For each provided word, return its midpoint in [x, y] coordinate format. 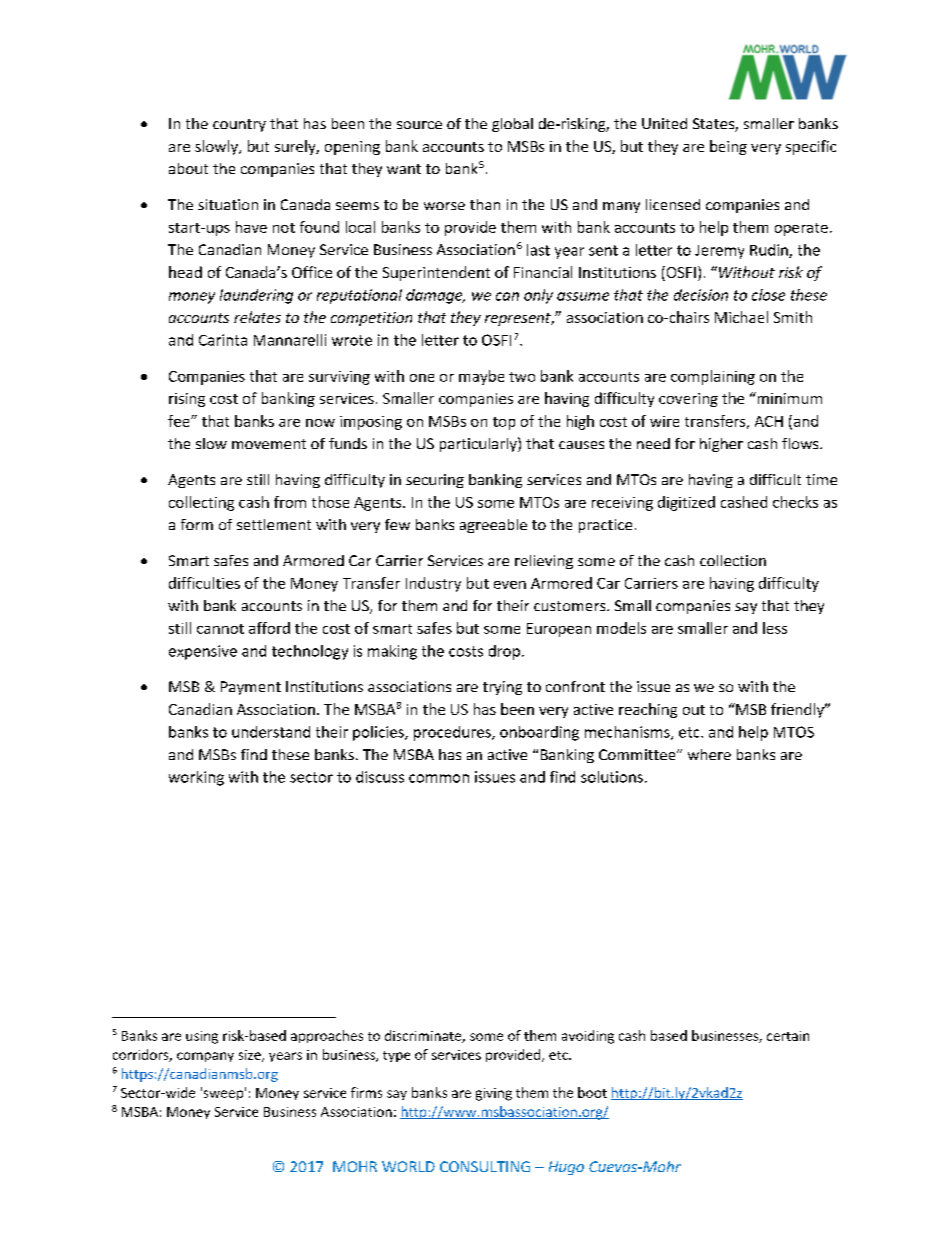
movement [269, 444]
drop [504, 652]
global [512, 125]
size [251, 1056]
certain [788, 1036]
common [439, 778]
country [239, 125]
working [196, 778]
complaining [713, 377]
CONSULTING [485, 1166]
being [728, 147]
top [504, 423]
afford [269, 628]
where [709, 754]
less [775, 628]
